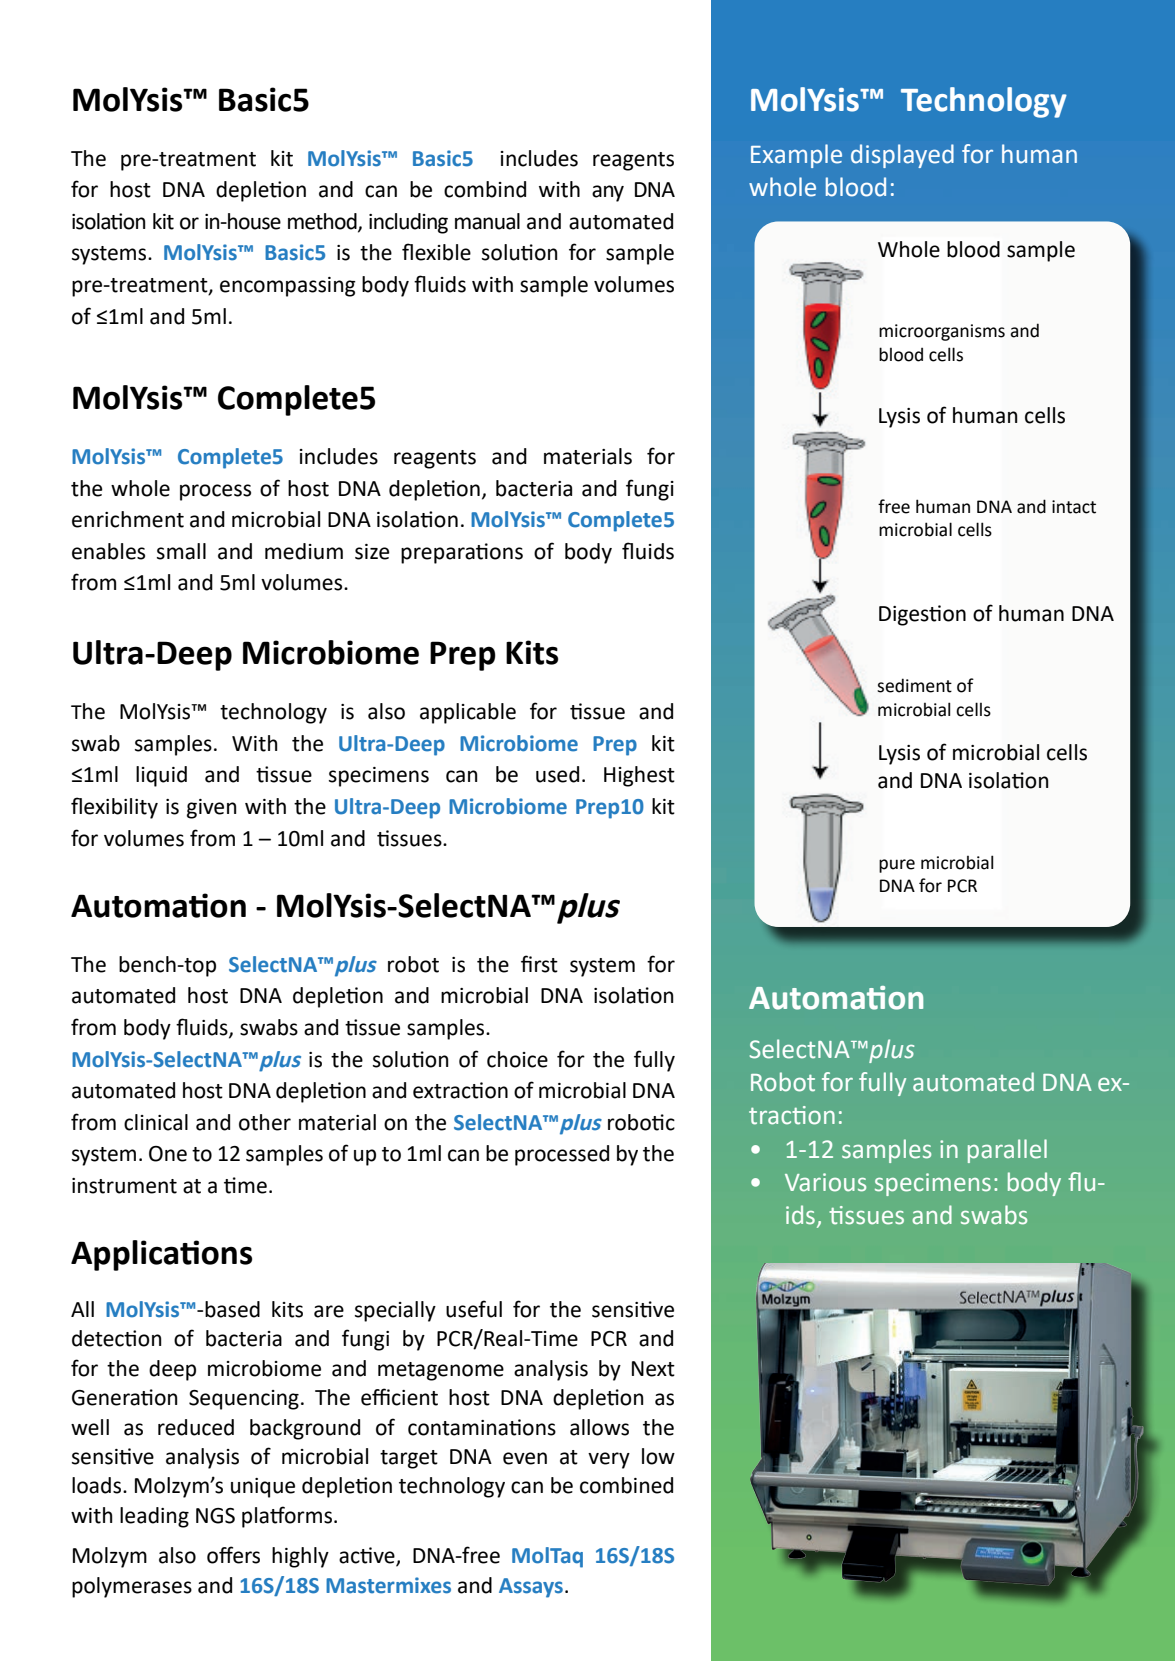 This page has width=1175, height=1661. Describe the element at coordinates (902, 156) in the page. I see `displayed` at that location.
